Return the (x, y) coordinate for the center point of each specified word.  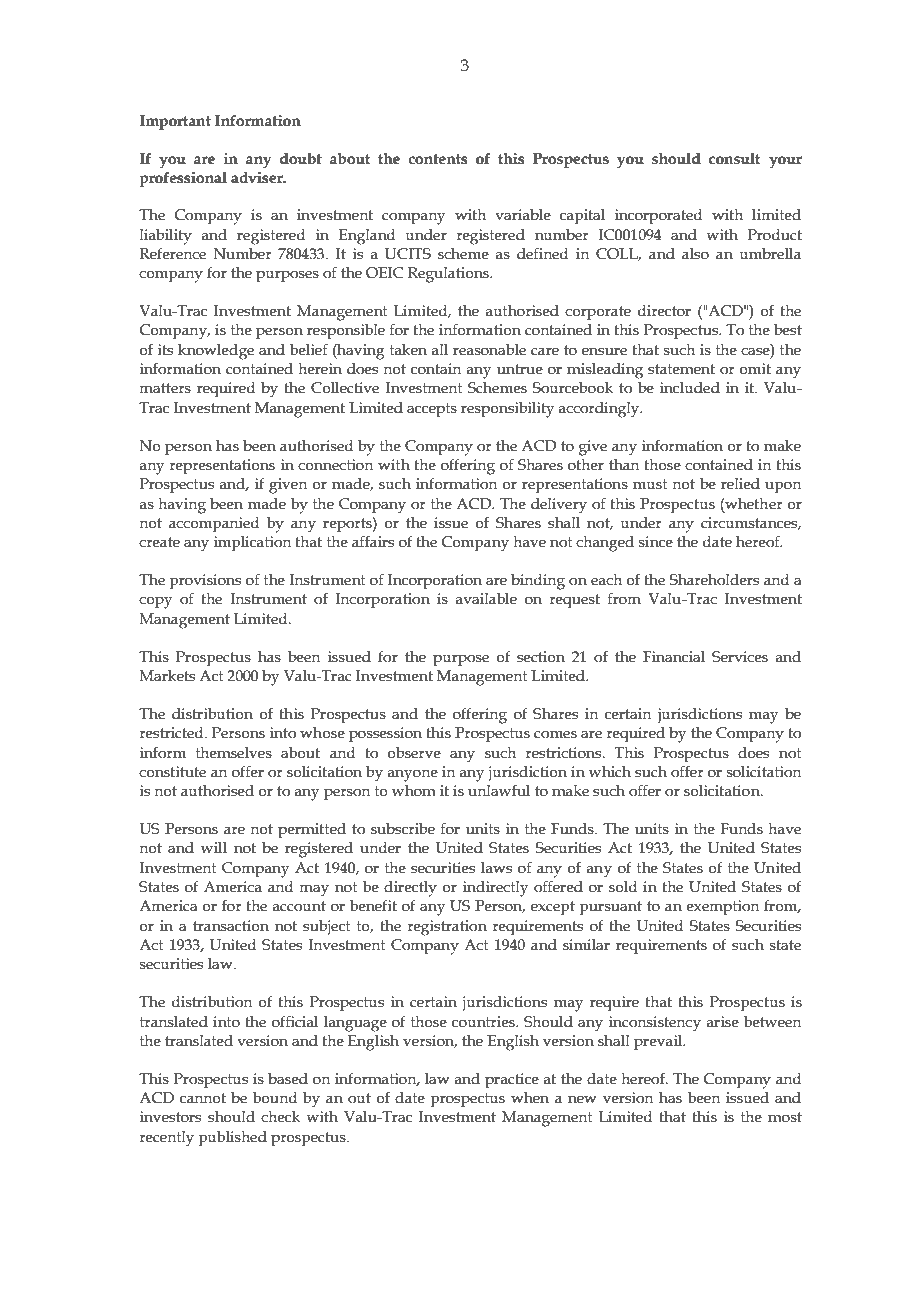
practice (512, 1080)
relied (740, 484)
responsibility (507, 409)
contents (438, 159)
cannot (203, 1098)
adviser (258, 178)
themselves (234, 753)
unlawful (499, 790)
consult (734, 159)
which (610, 772)
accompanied (214, 524)
